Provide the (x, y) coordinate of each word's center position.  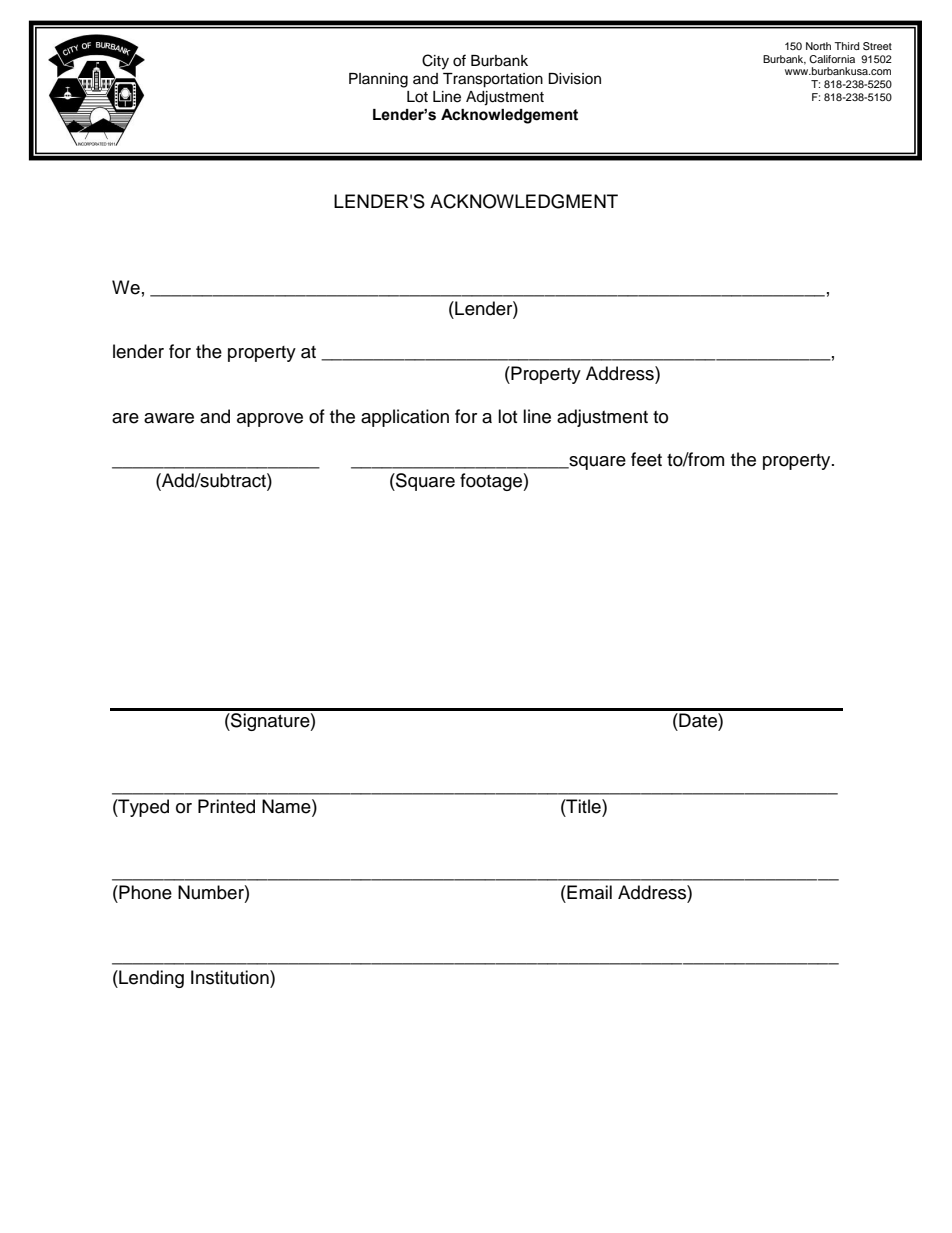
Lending (150, 979)
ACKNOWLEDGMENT (524, 201)
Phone (144, 892)
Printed (226, 806)
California (832, 59)
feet (646, 459)
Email (588, 892)
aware (169, 418)
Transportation (493, 80)
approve (270, 420)
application (405, 418)
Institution (231, 977)
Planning (378, 80)
